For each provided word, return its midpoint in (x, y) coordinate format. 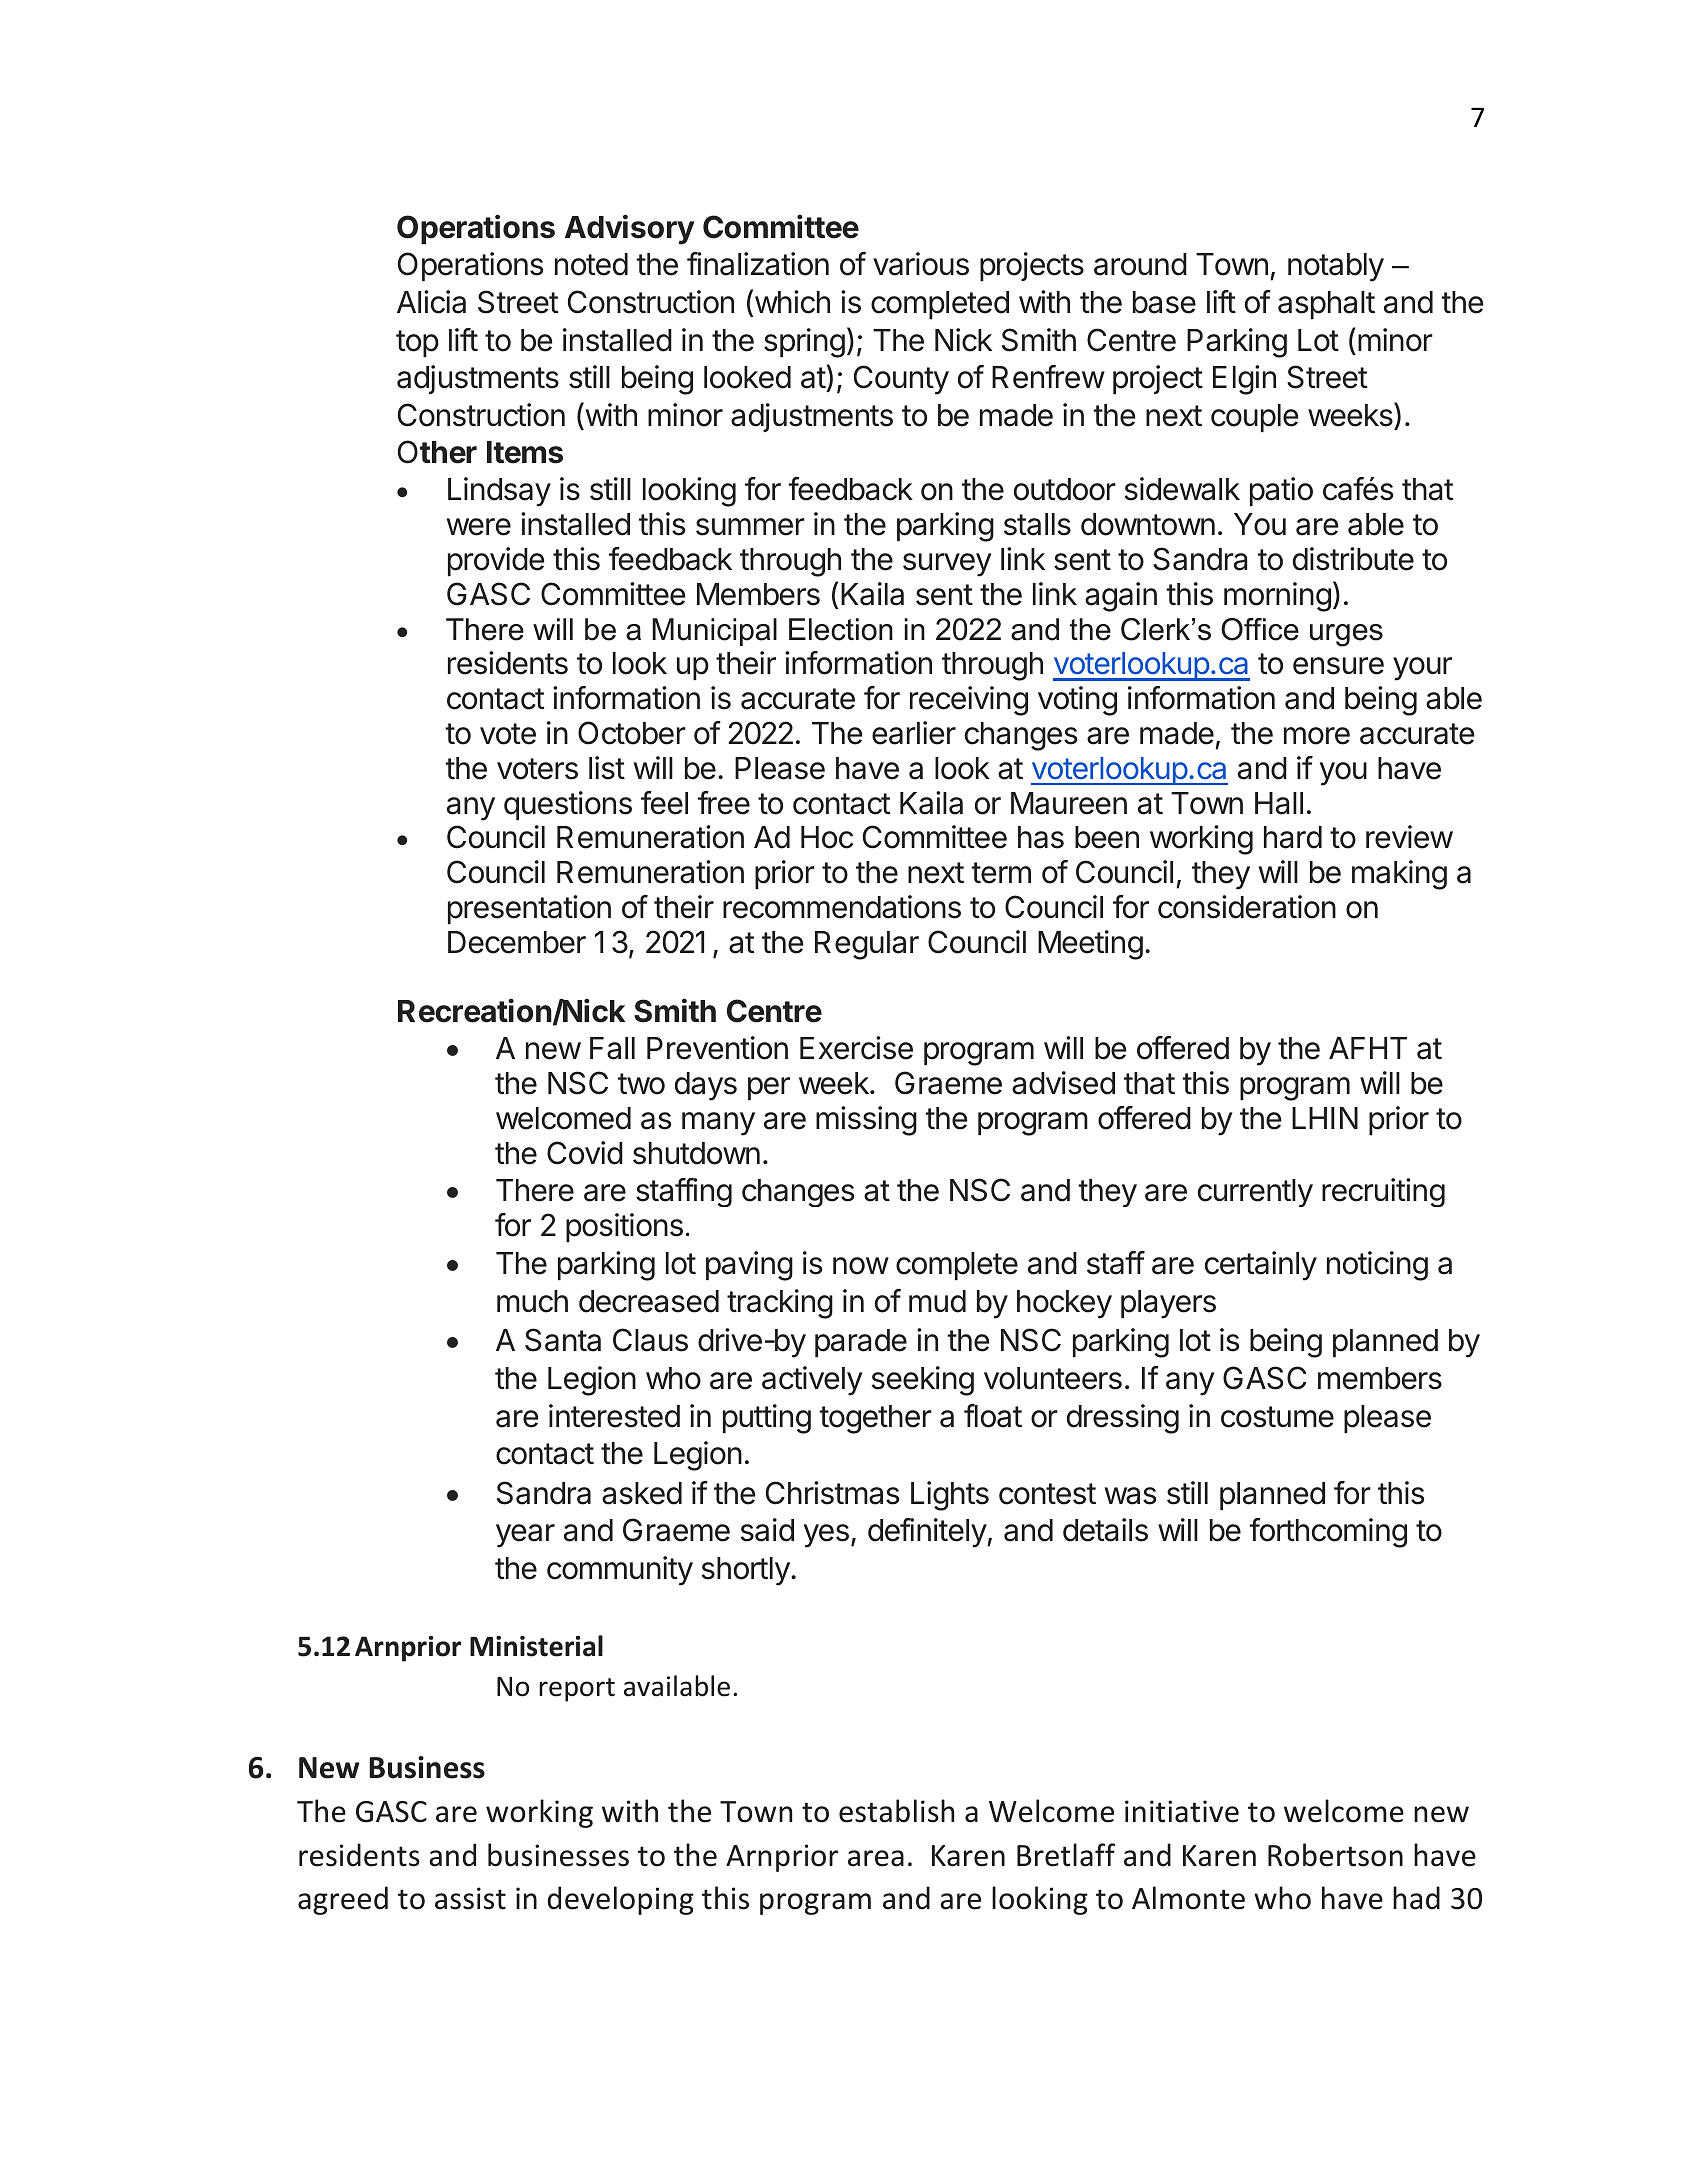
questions (568, 805)
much (532, 1301)
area (876, 1858)
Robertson (1335, 1855)
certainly (1261, 1266)
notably (1336, 267)
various (921, 264)
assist (470, 1898)
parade (861, 1343)
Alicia (431, 302)
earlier (914, 733)
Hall (1279, 803)
